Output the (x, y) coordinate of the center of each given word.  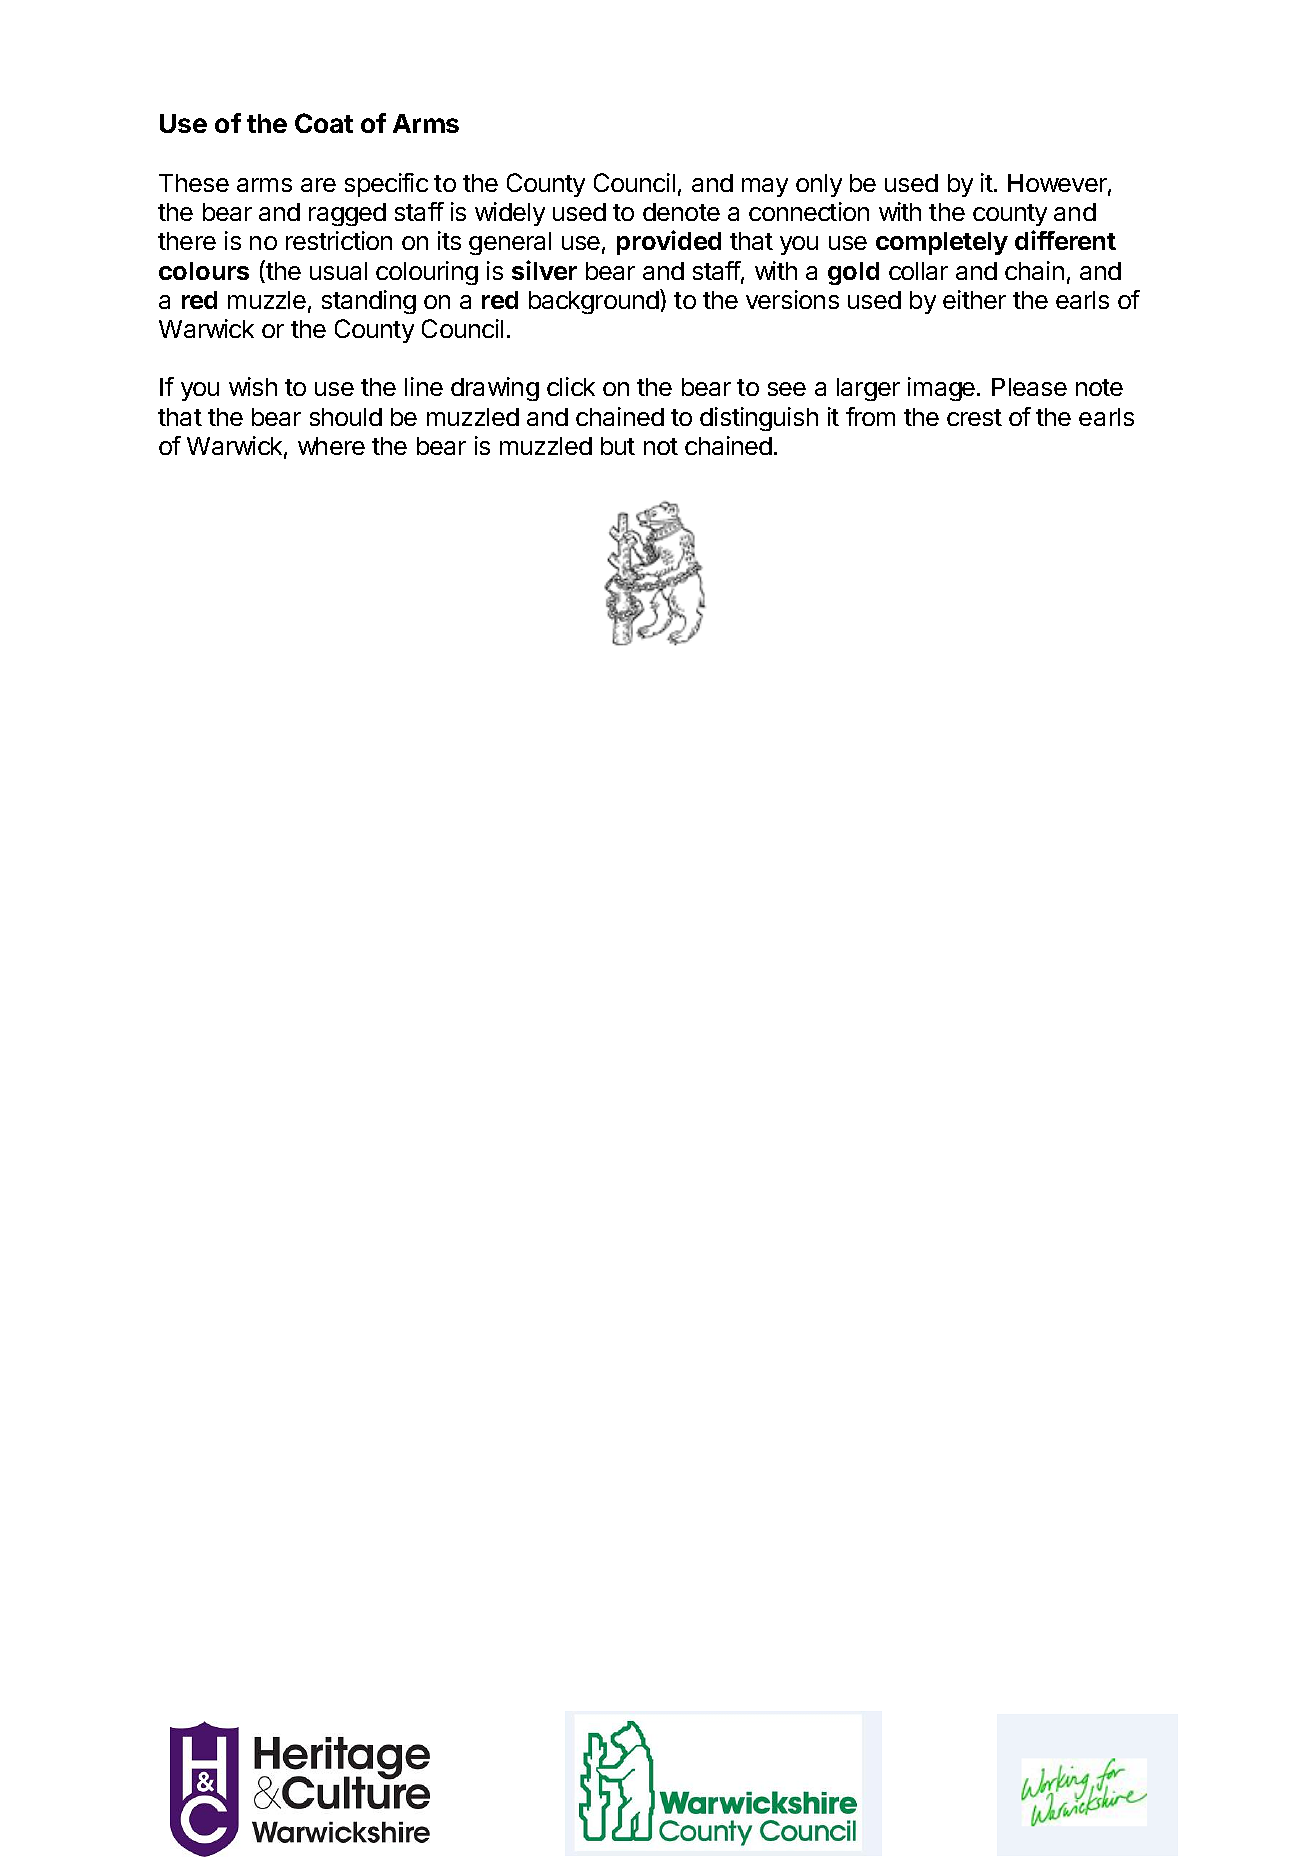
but (618, 446)
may (765, 187)
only (819, 185)
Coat (324, 123)
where (331, 446)
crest (974, 417)
